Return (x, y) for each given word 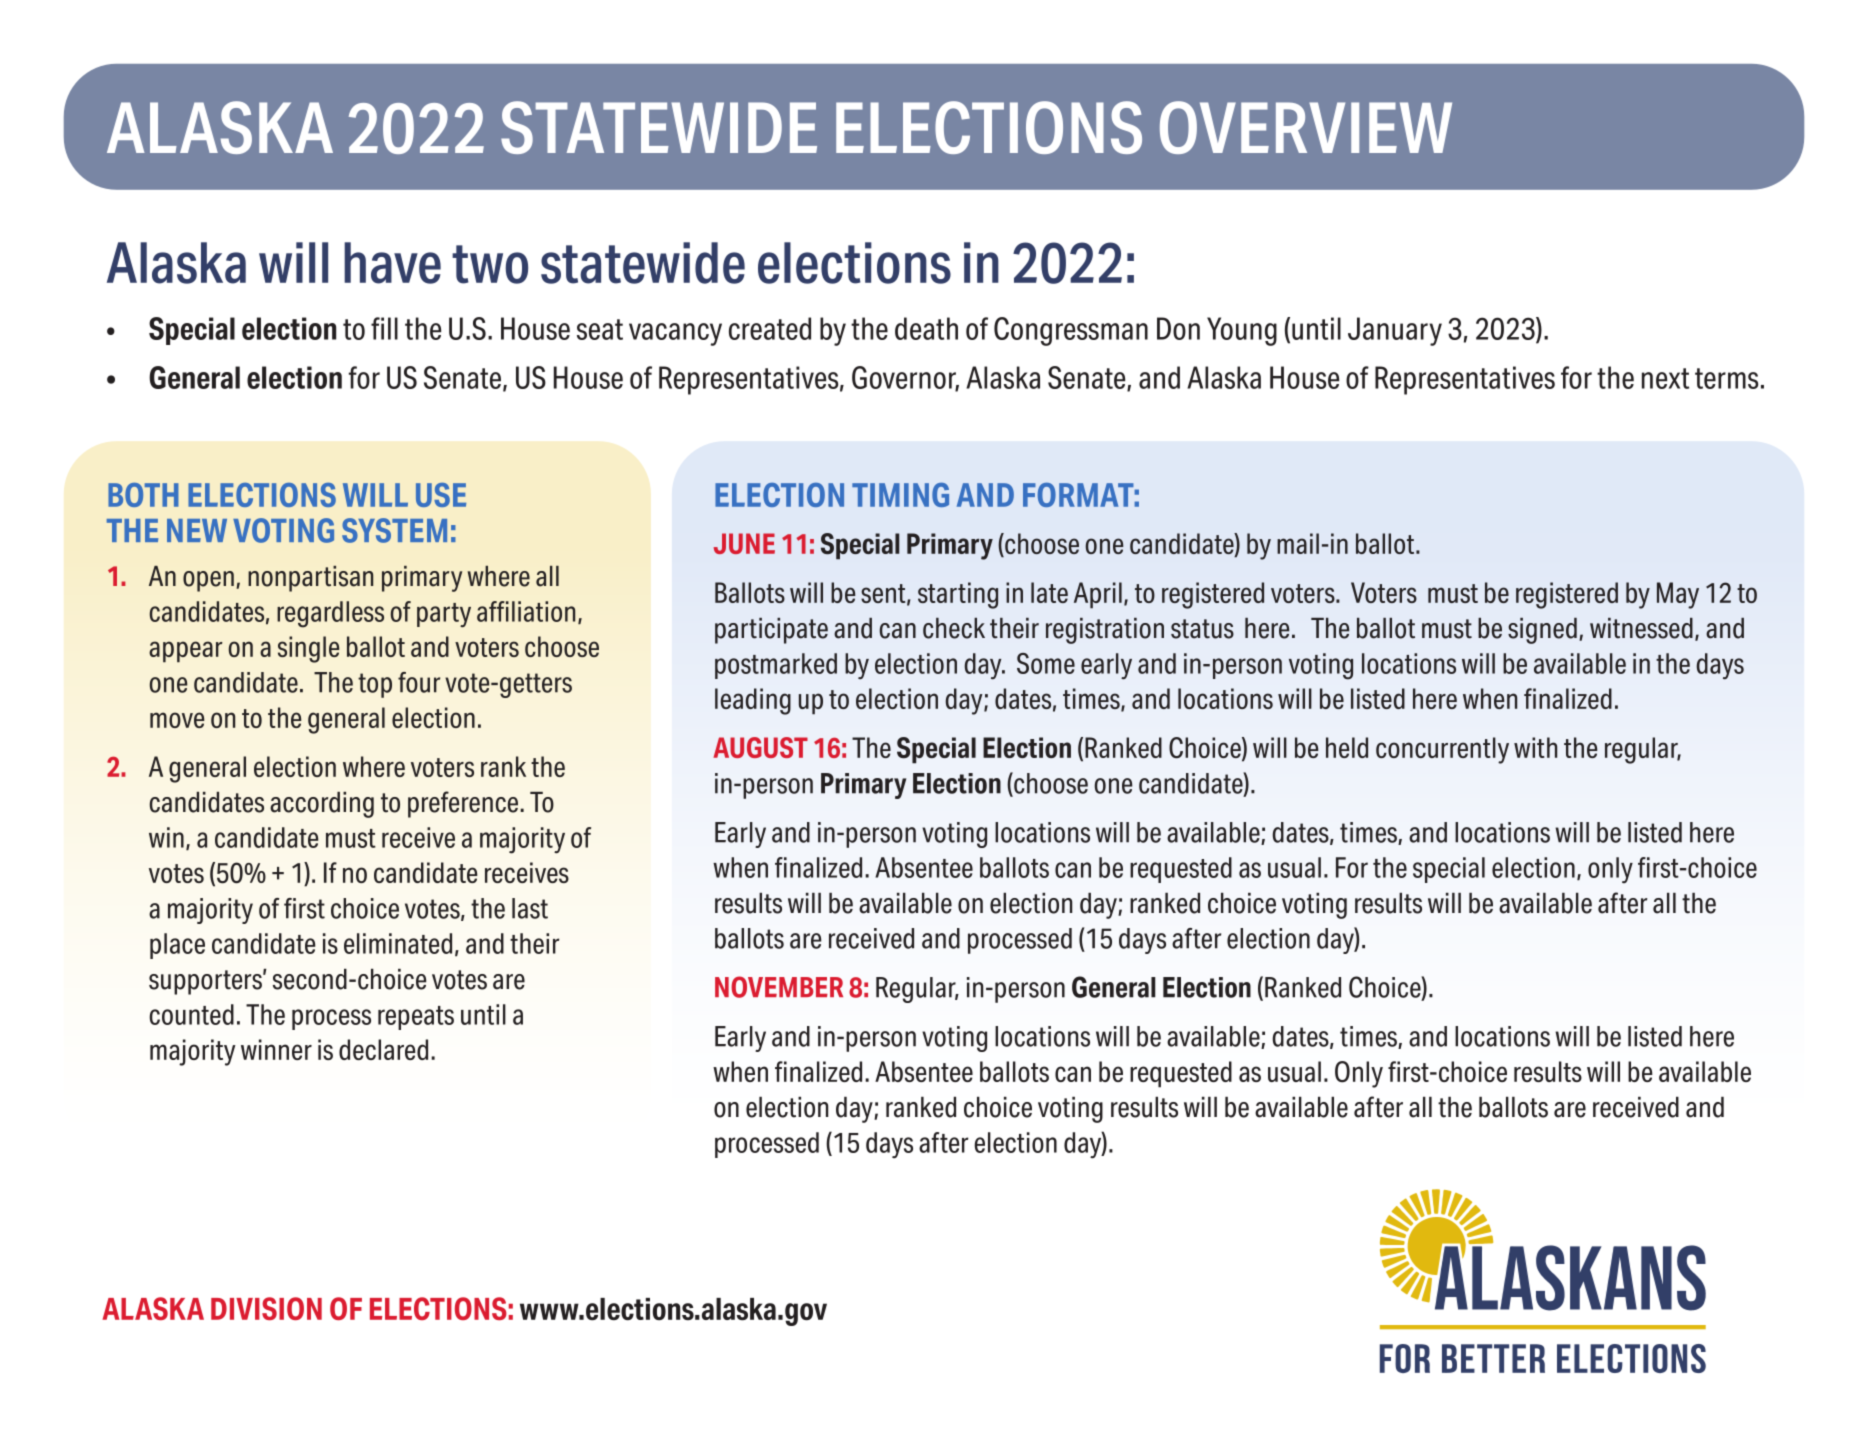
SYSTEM (394, 530)
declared (383, 1049)
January (1395, 331)
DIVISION (266, 1308)
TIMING (900, 495)
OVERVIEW (1306, 127)
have (392, 263)
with (1535, 747)
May (1678, 595)
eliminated (398, 943)
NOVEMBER (779, 987)
